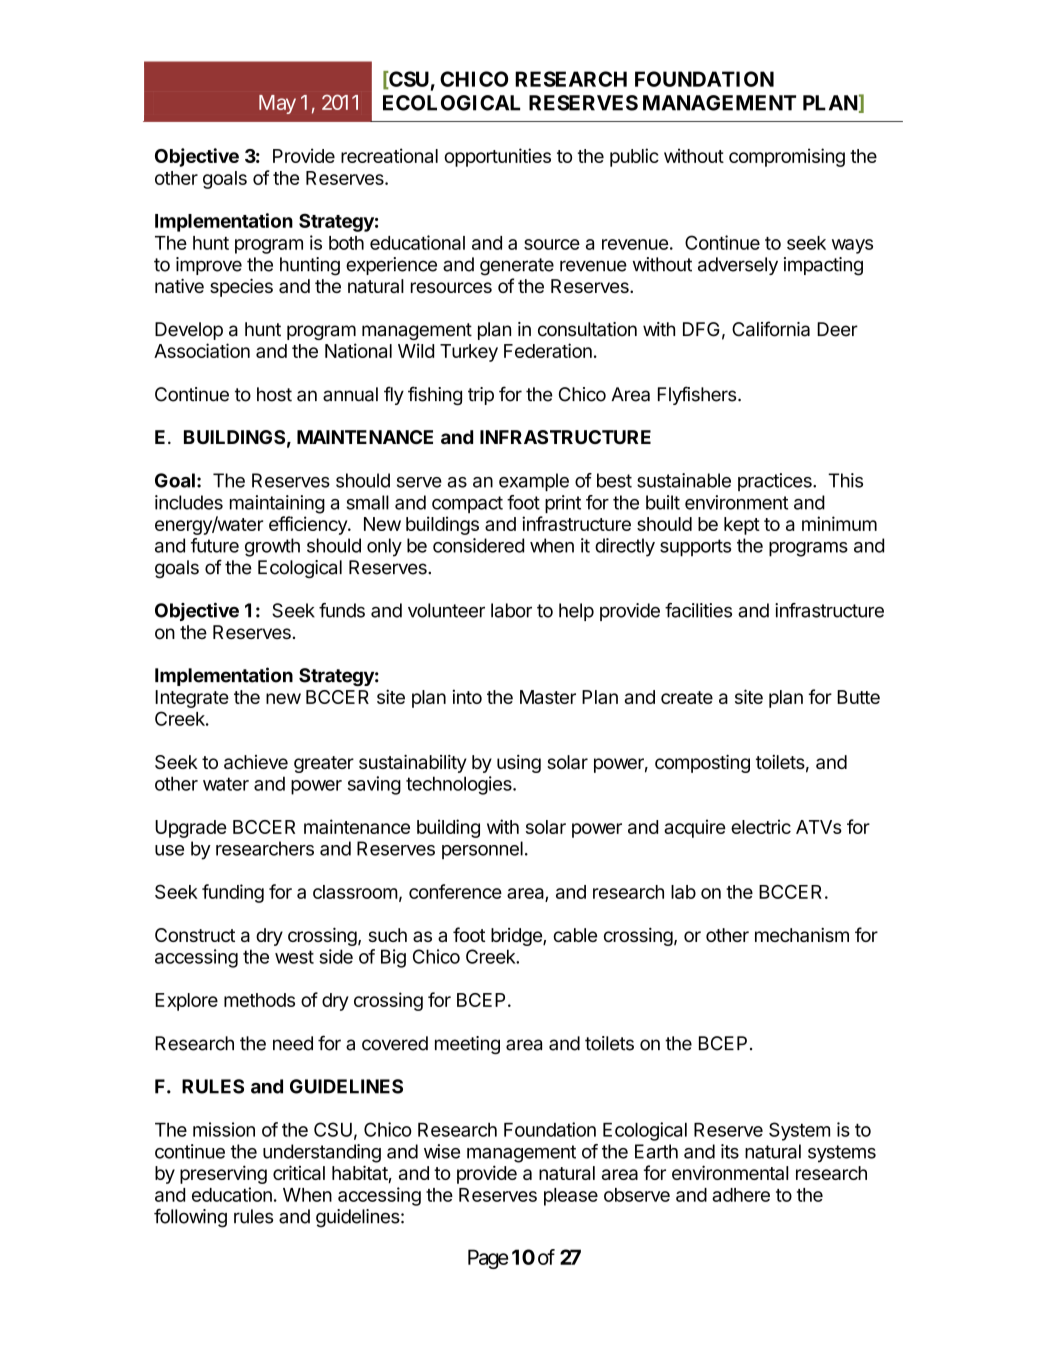 This document has width=1047, height=1355. I want to click on host, so click(274, 394).
